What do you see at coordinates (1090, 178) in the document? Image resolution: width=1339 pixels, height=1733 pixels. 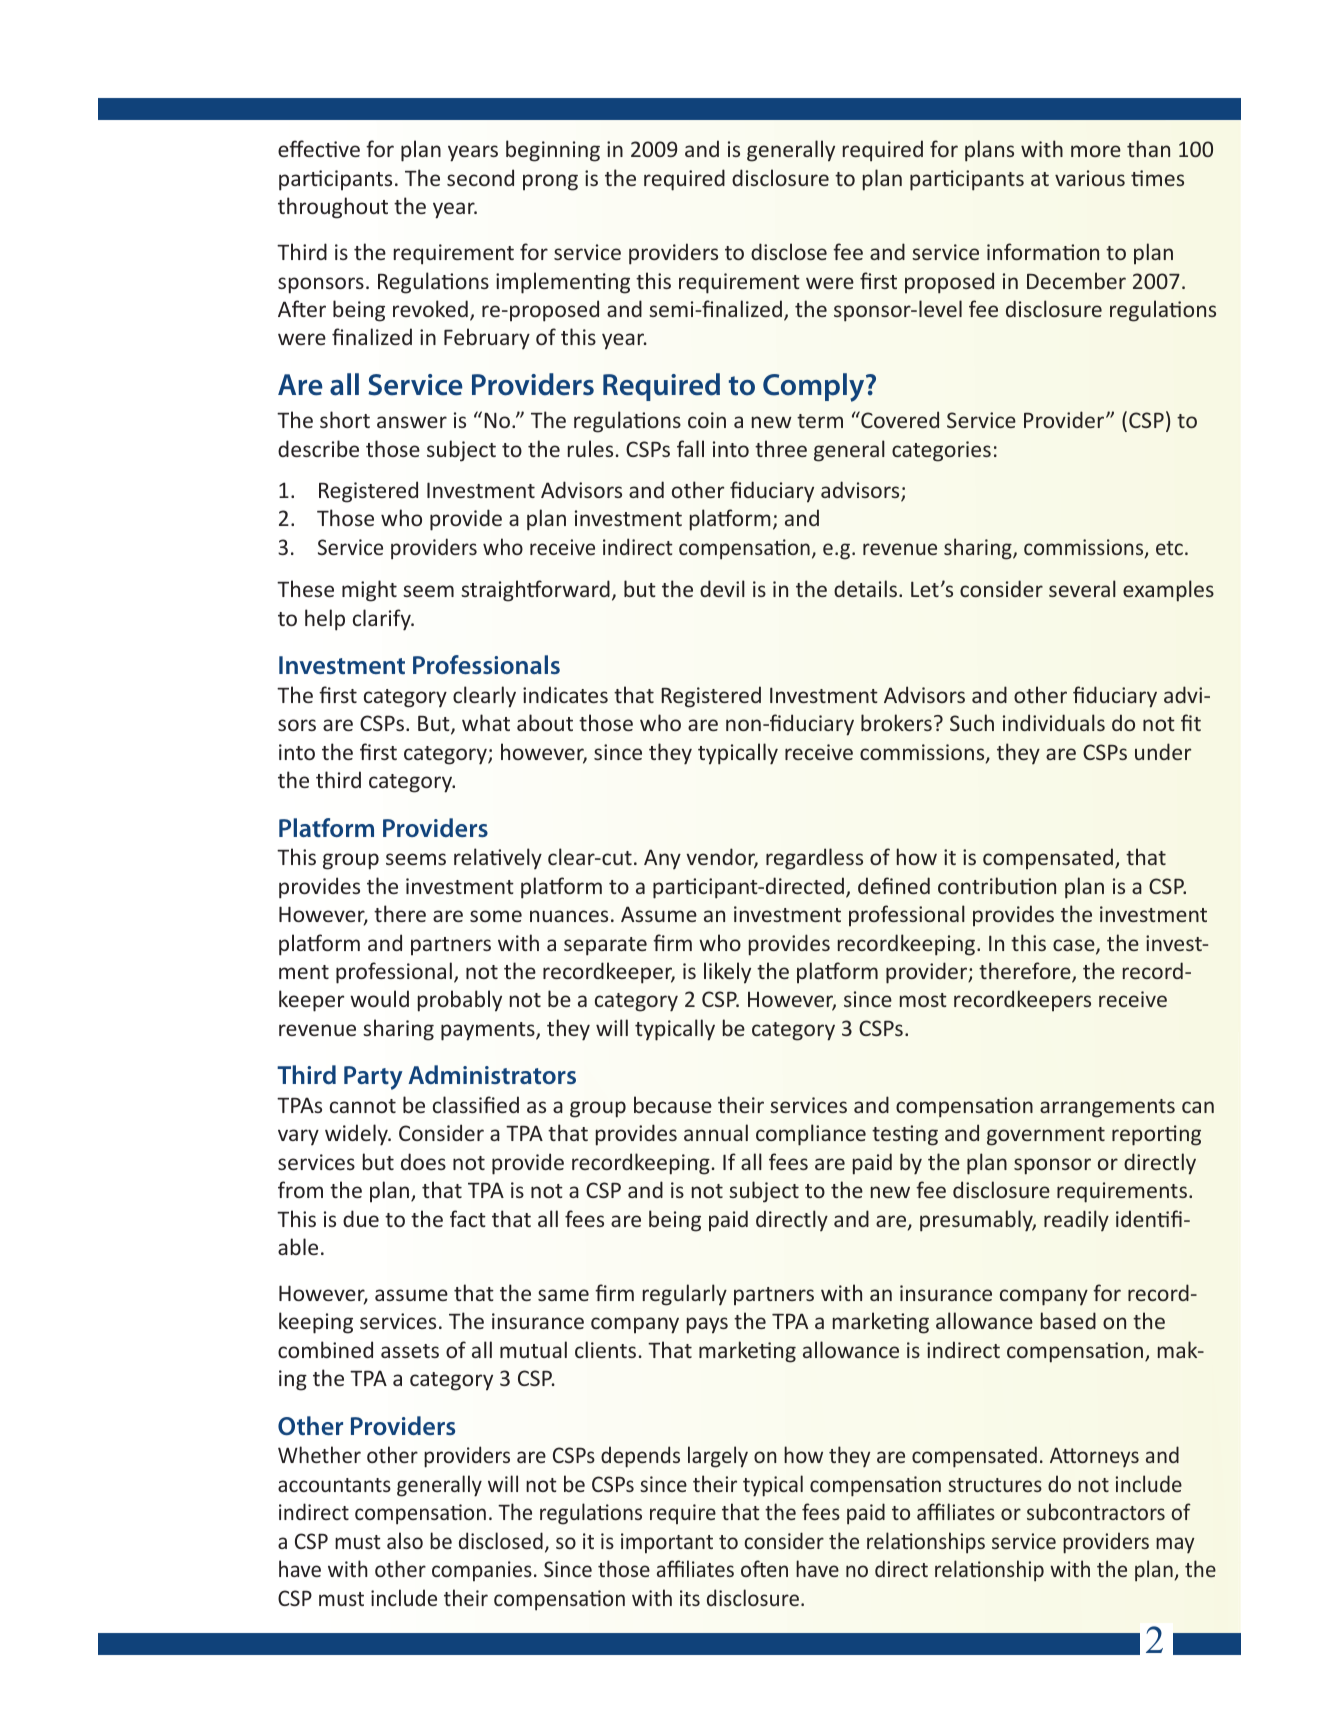 I see `various` at bounding box center [1090, 178].
